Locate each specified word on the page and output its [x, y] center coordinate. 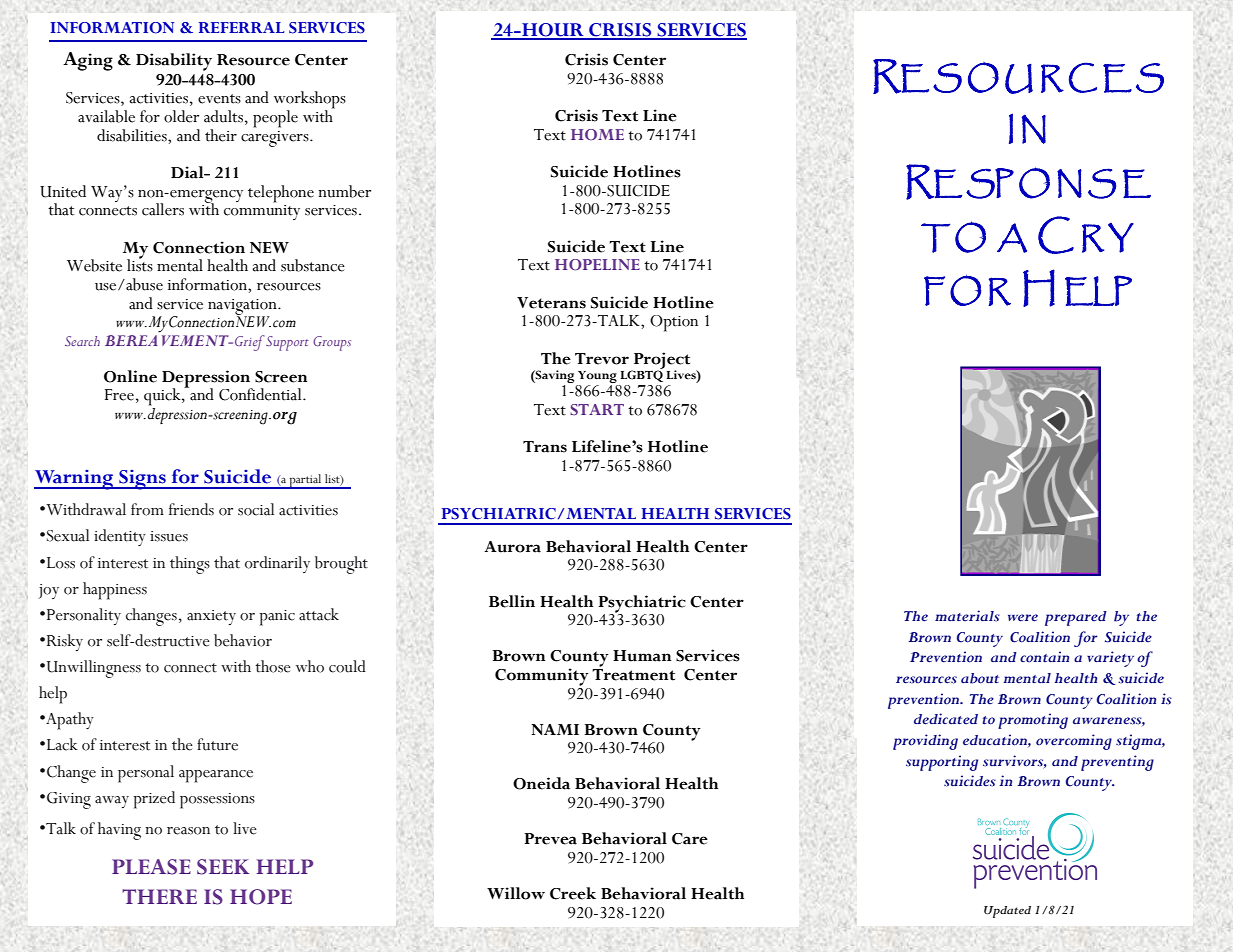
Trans [545, 447]
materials [967, 616]
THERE [159, 896]
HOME [597, 134]
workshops [310, 101]
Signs [142, 480]
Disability [174, 62]
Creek [573, 893]
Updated [1007, 912]
